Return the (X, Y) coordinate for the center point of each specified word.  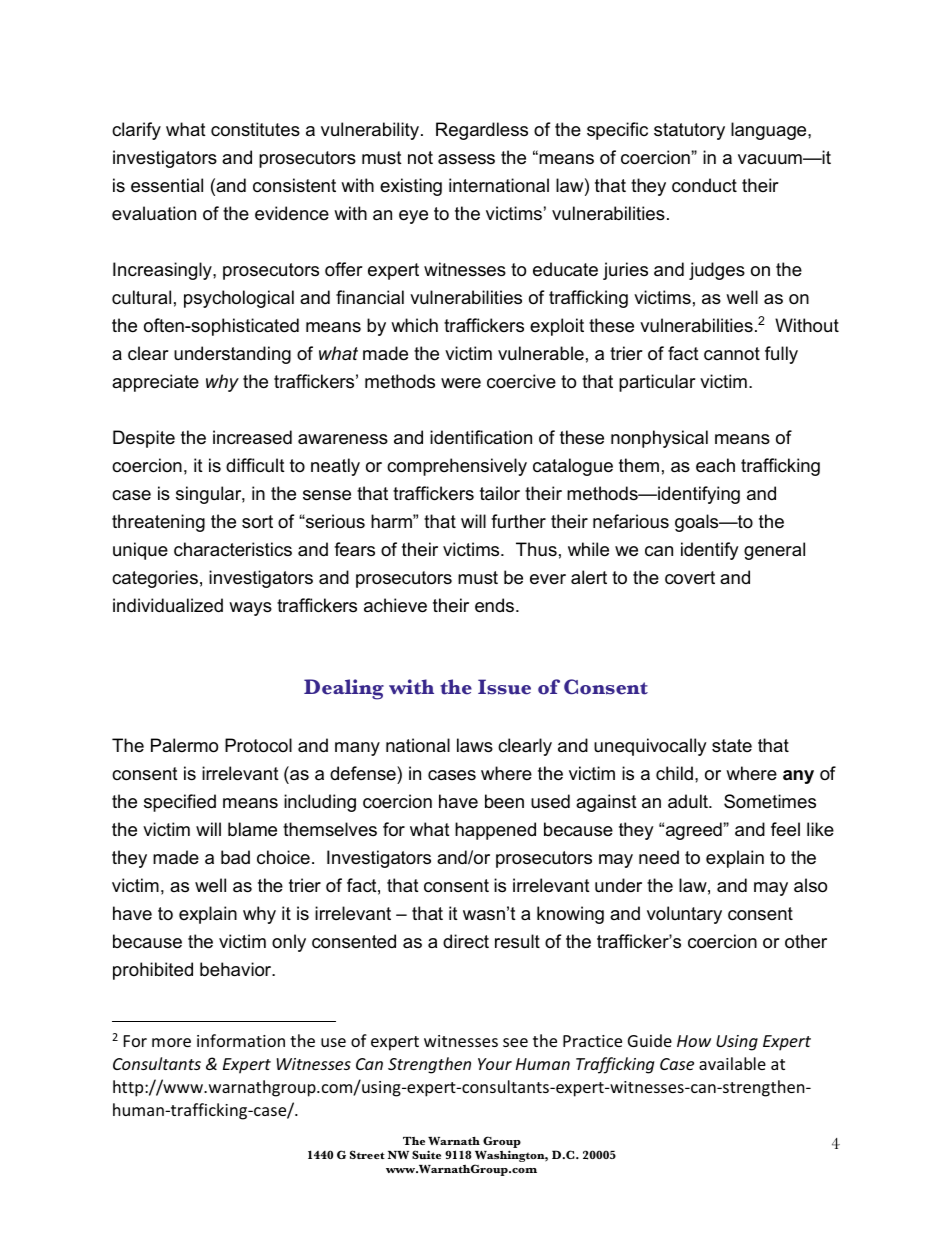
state (732, 746)
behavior (237, 969)
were (461, 383)
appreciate (155, 383)
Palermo (184, 745)
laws (475, 745)
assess (466, 159)
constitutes (255, 129)
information (241, 1040)
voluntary (684, 915)
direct (466, 941)
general (774, 551)
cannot (732, 354)
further (518, 521)
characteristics (233, 549)
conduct (704, 185)
